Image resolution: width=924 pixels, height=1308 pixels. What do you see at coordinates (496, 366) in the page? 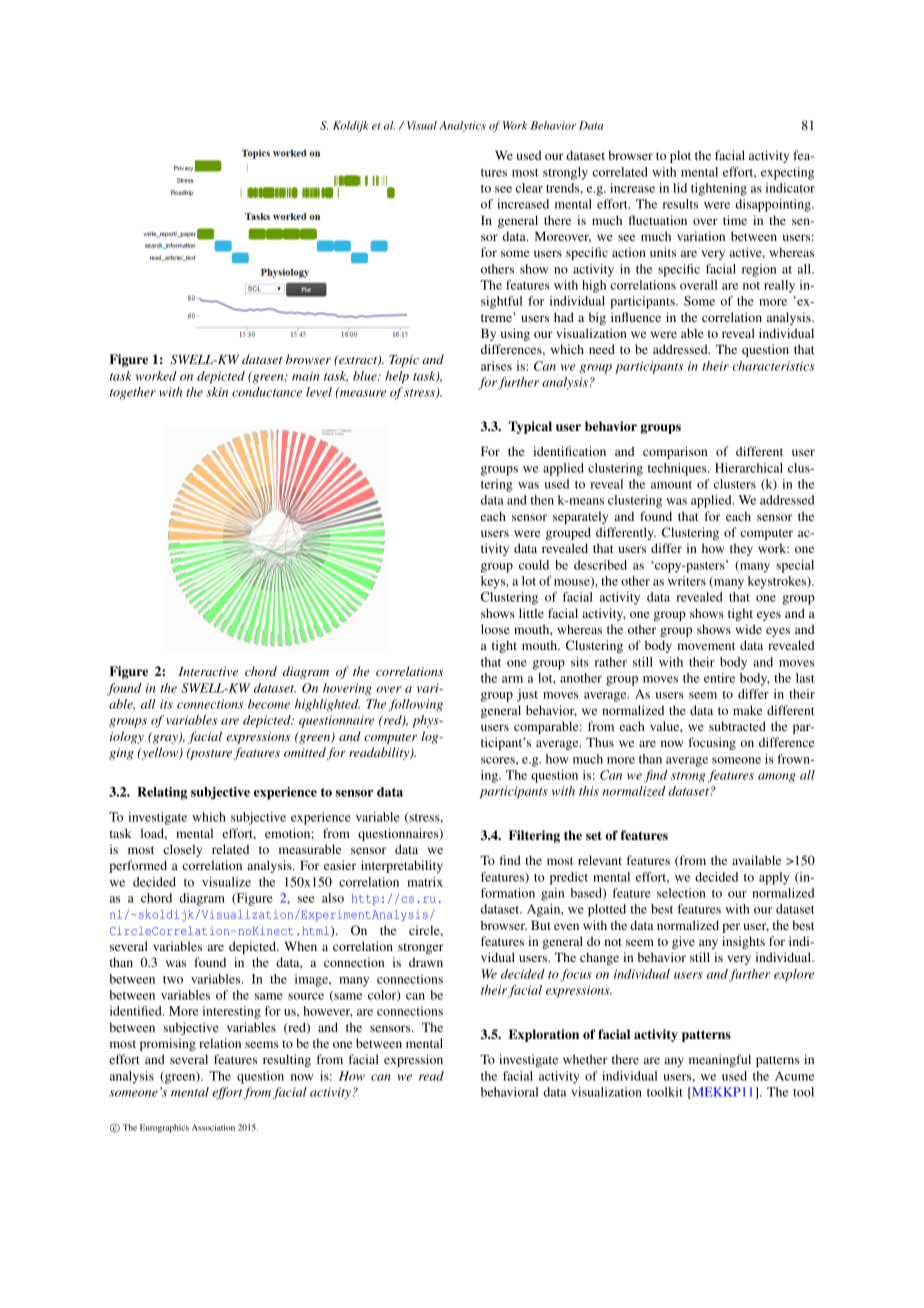
I see `arises` at bounding box center [496, 366].
